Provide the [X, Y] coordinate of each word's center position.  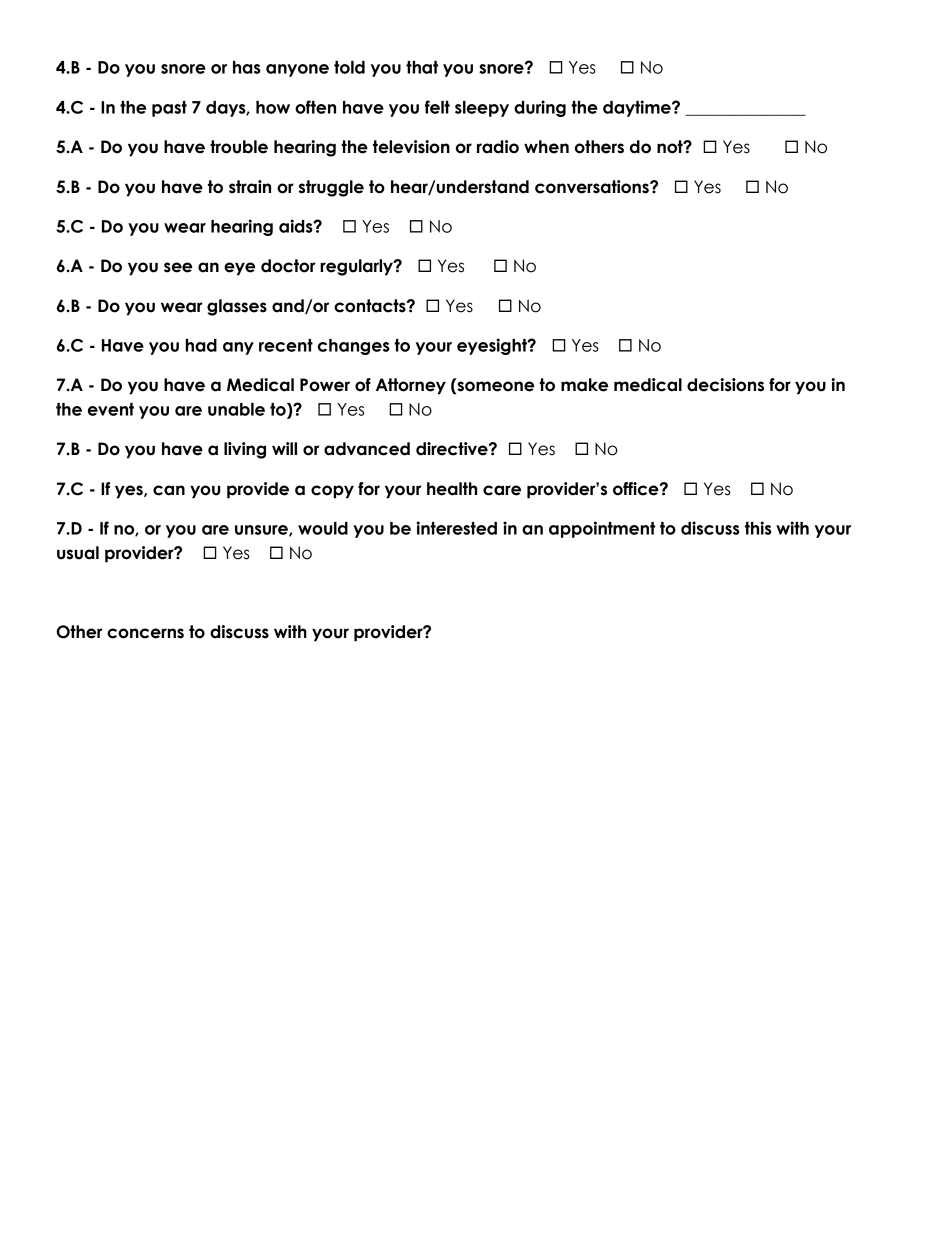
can [169, 490]
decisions [725, 385]
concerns [145, 633]
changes [354, 347]
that [422, 67]
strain [250, 187]
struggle [331, 188]
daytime [638, 108]
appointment [602, 529]
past [169, 109]
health [452, 489]
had [201, 345]
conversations [593, 187]
